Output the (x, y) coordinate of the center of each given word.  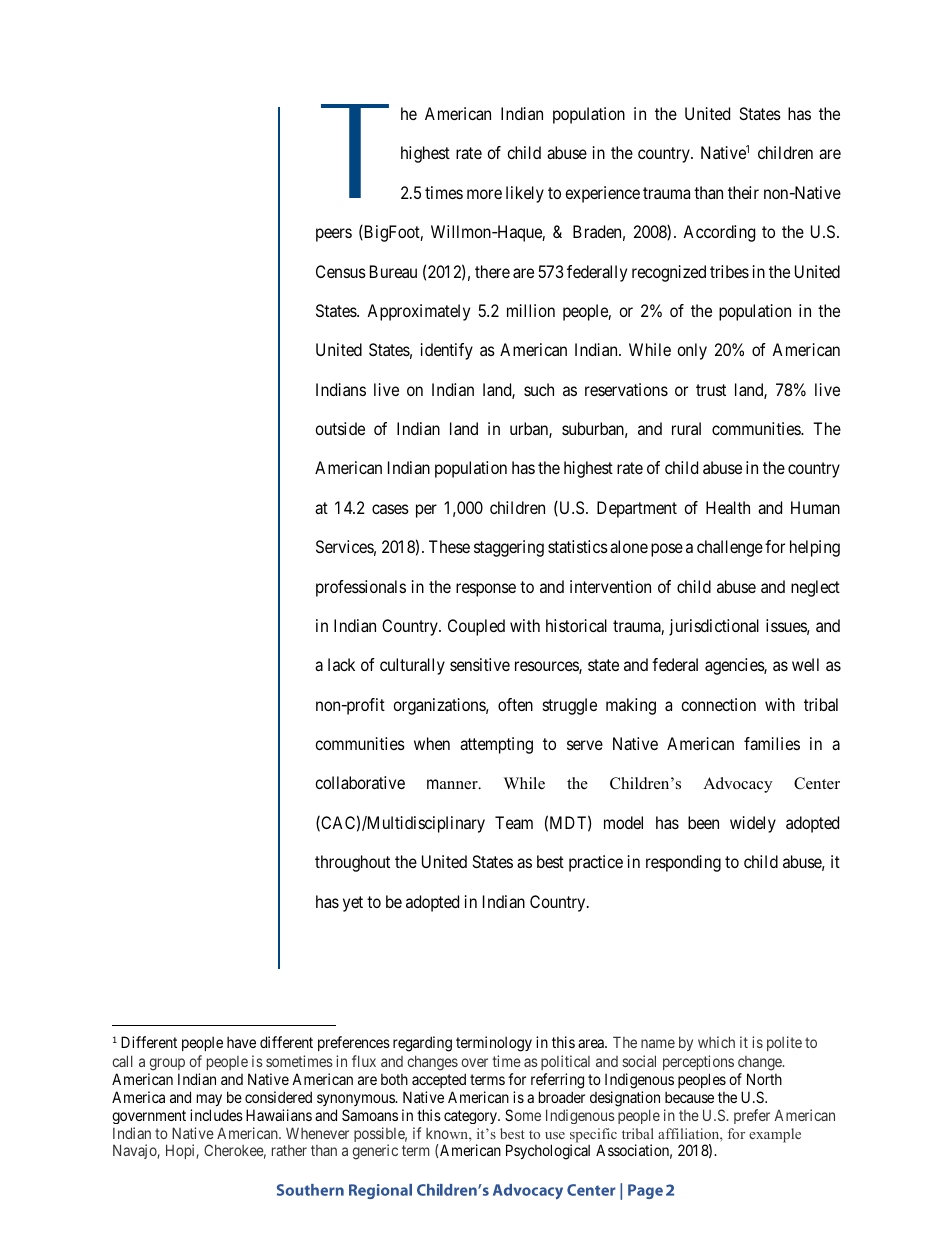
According (719, 233)
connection (718, 704)
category (471, 1117)
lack (341, 664)
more (484, 194)
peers (334, 235)
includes (216, 1115)
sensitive (480, 664)
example (775, 1135)
